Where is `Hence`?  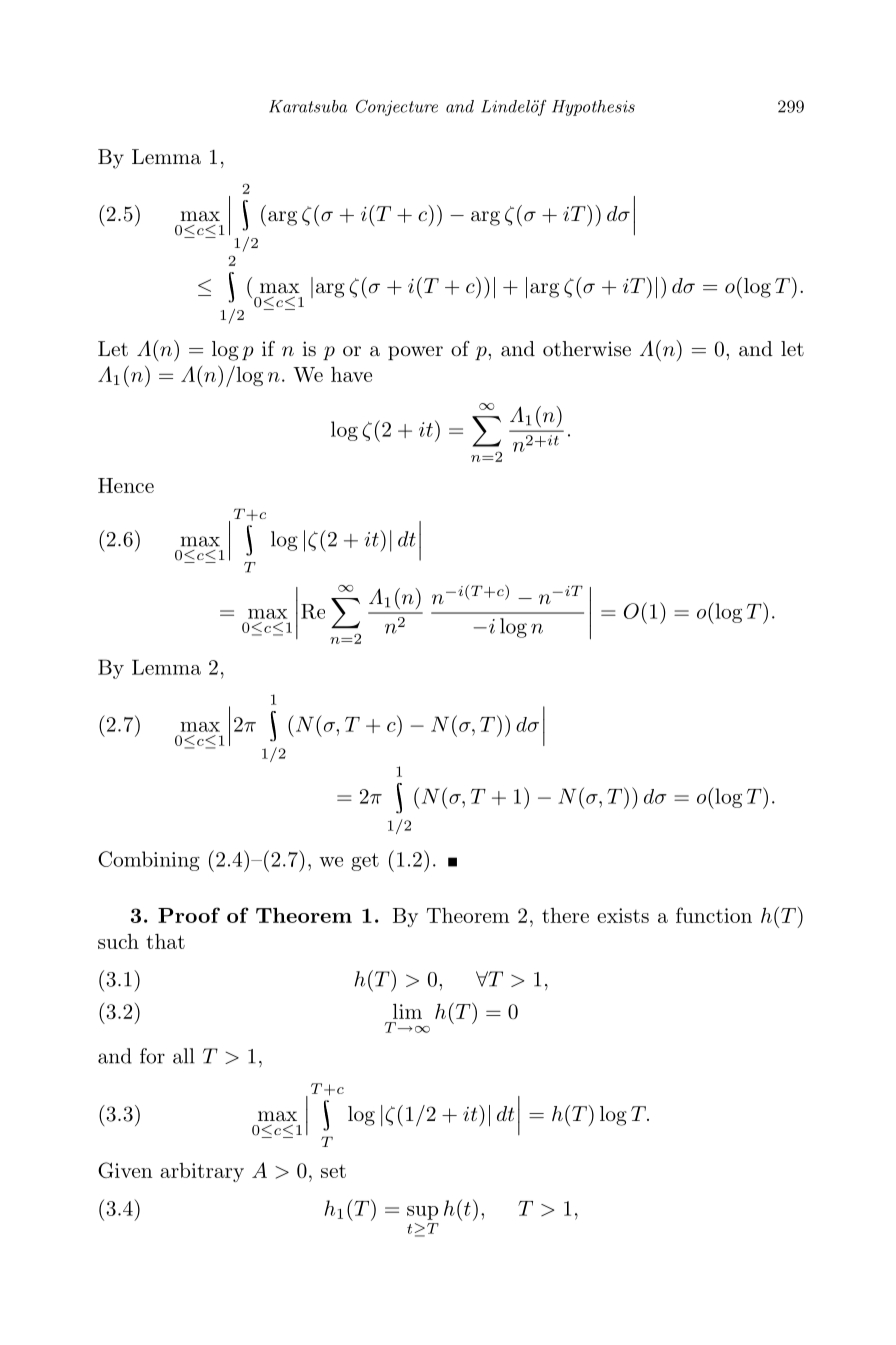
Hence is located at coordinates (126, 485).
